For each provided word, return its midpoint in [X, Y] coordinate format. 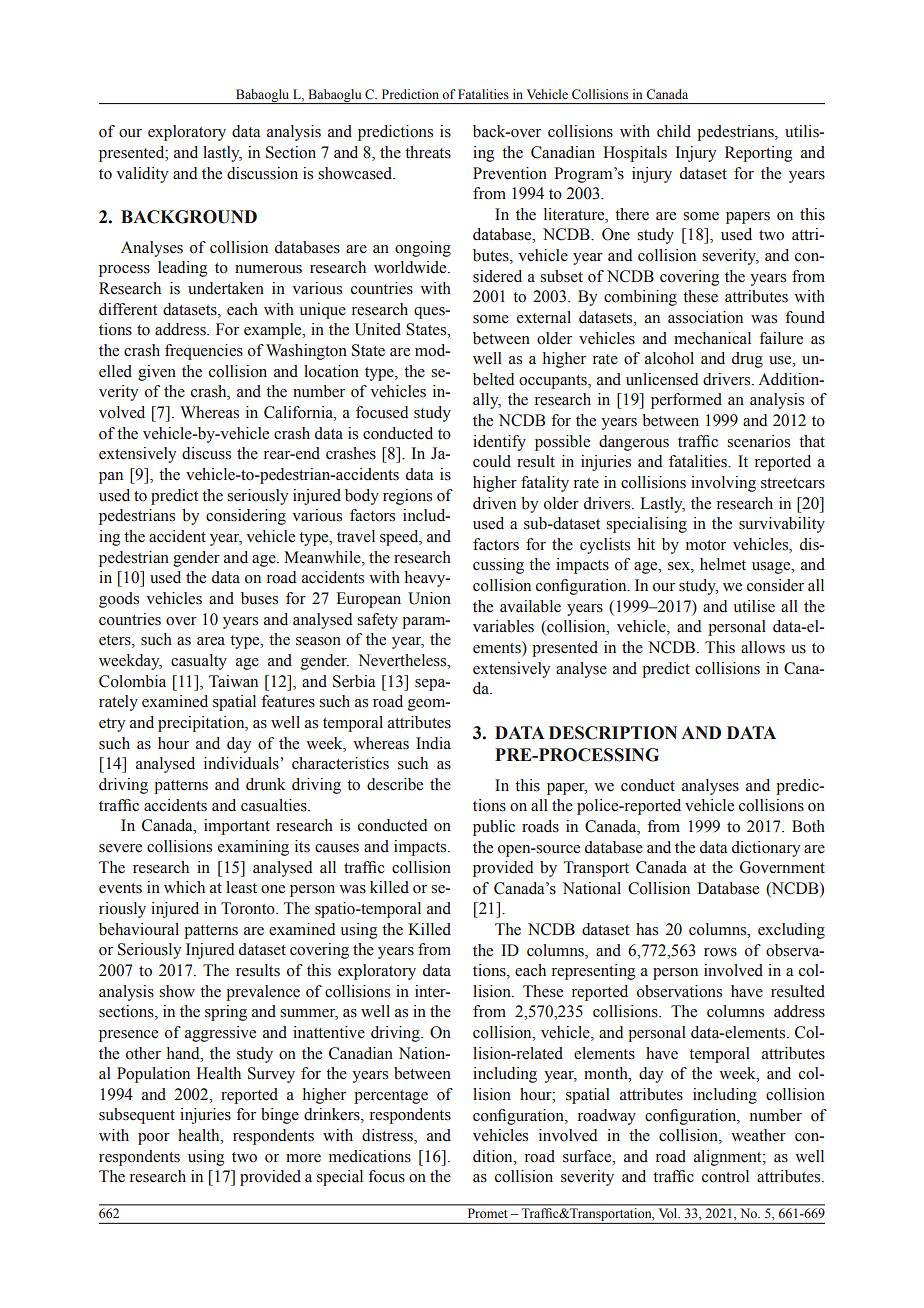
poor [154, 1139]
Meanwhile [323, 557]
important [237, 827]
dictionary [766, 849]
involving [723, 484]
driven [494, 503]
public [494, 828]
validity [142, 175]
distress [388, 1136]
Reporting [758, 154]
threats [428, 152]
